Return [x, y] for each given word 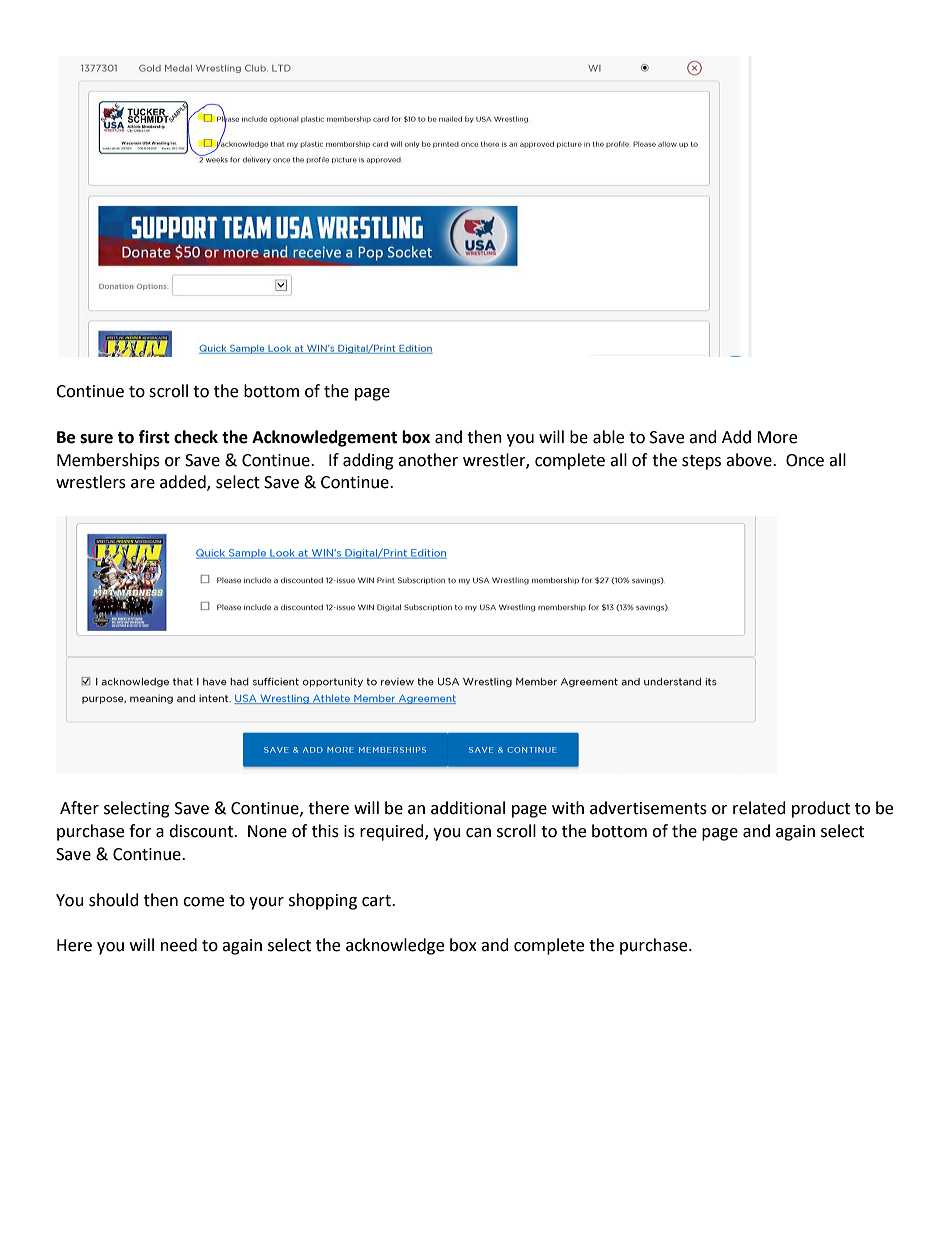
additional [468, 808]
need [179, 945]
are [143, 484]
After [79, 808]
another [428, 460]
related [759, 808]
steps [701, 462]
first [154, 437]
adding [368, 461]
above [750, 460]
